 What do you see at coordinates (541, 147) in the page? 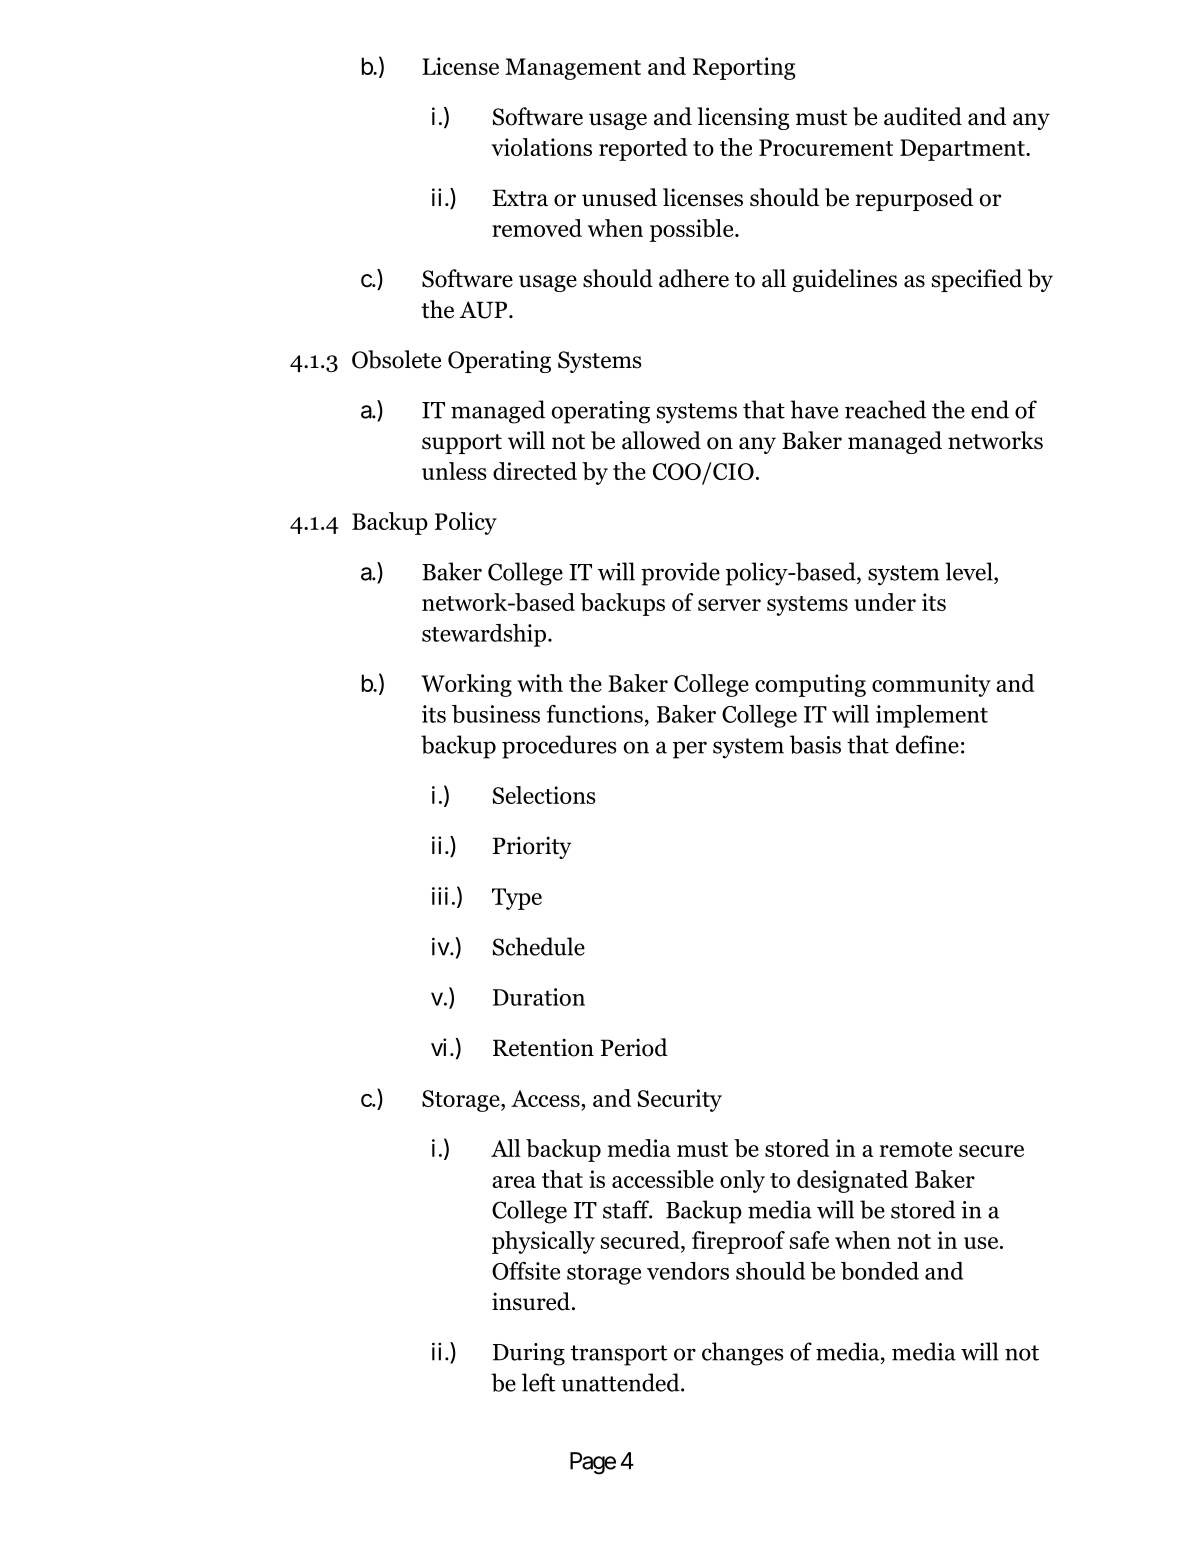
I see `violations` at bounding box center [541, 147].
